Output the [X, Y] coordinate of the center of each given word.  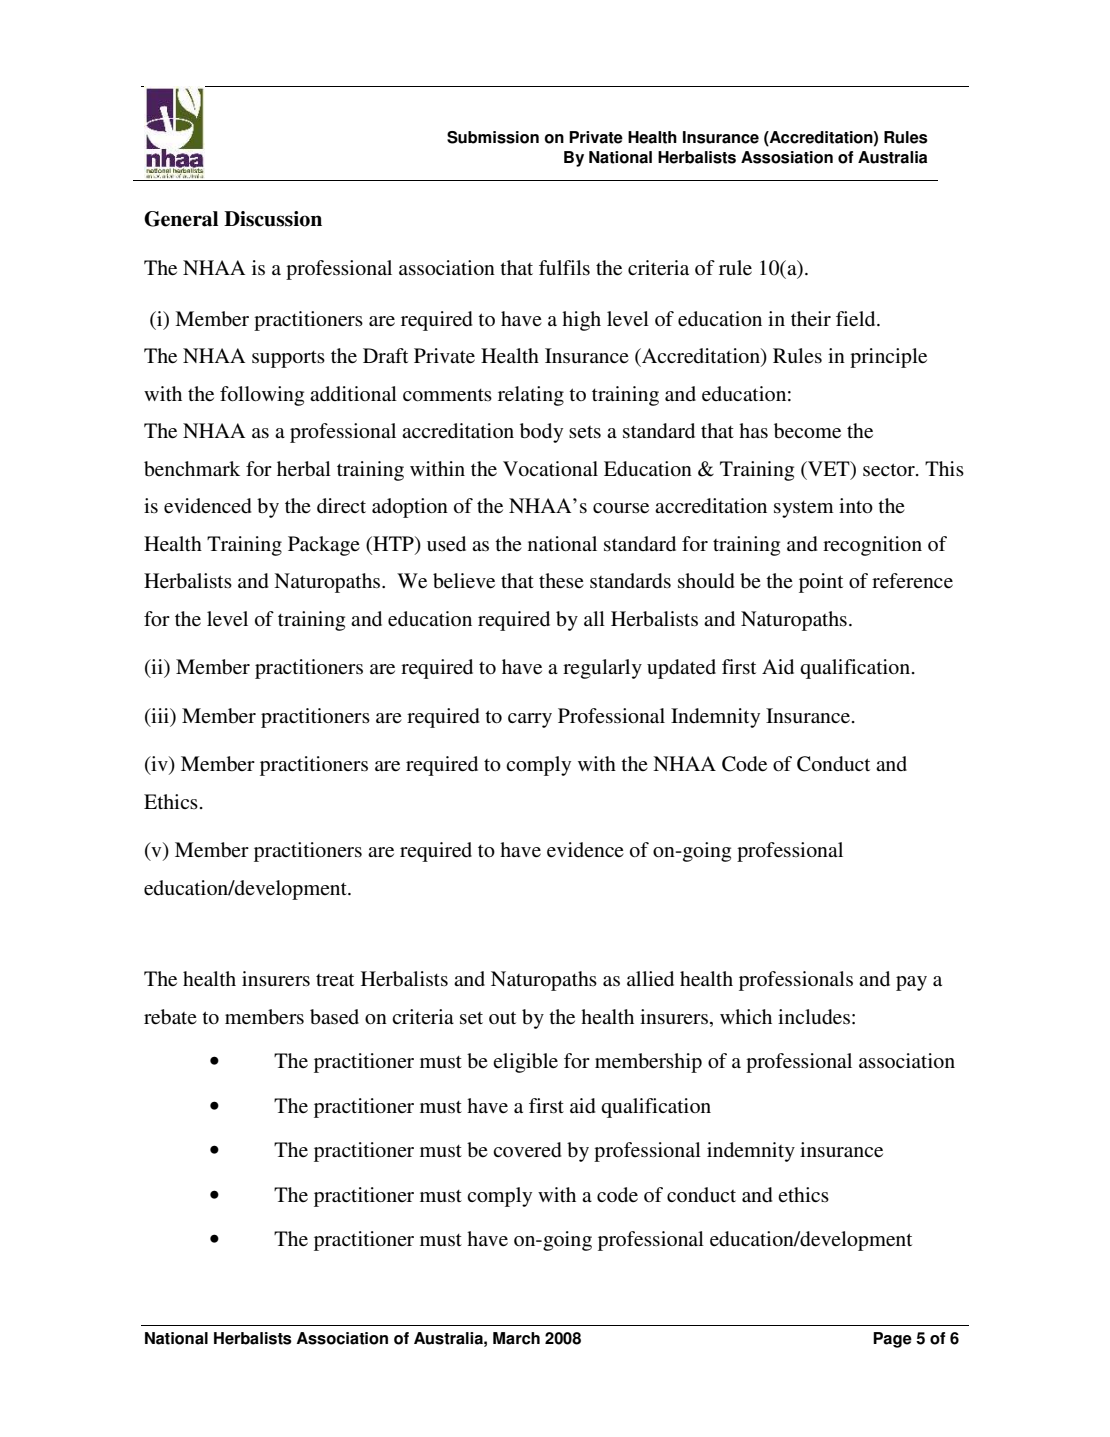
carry [530, 720]
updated [681, 669]
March [516, 1338]
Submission [493, 137]
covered [527, 1150]
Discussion [273, 219]
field [857, 319]
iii [160, 715]
